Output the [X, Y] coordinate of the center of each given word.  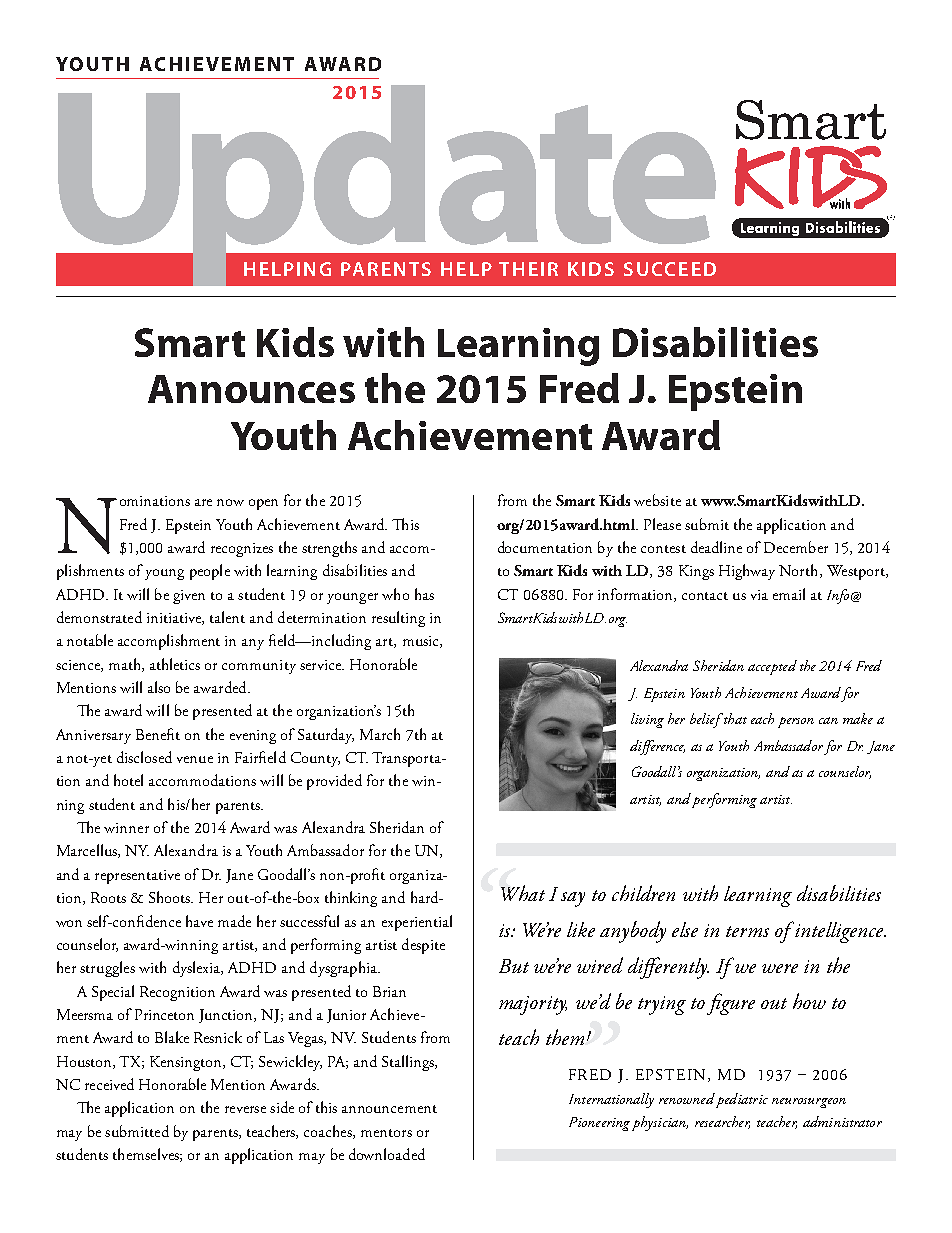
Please [662, 524]
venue [195, 759]
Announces [251, 389]
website [657, 500]
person [796, 722]
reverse [245, 1109]
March [380, 734]
